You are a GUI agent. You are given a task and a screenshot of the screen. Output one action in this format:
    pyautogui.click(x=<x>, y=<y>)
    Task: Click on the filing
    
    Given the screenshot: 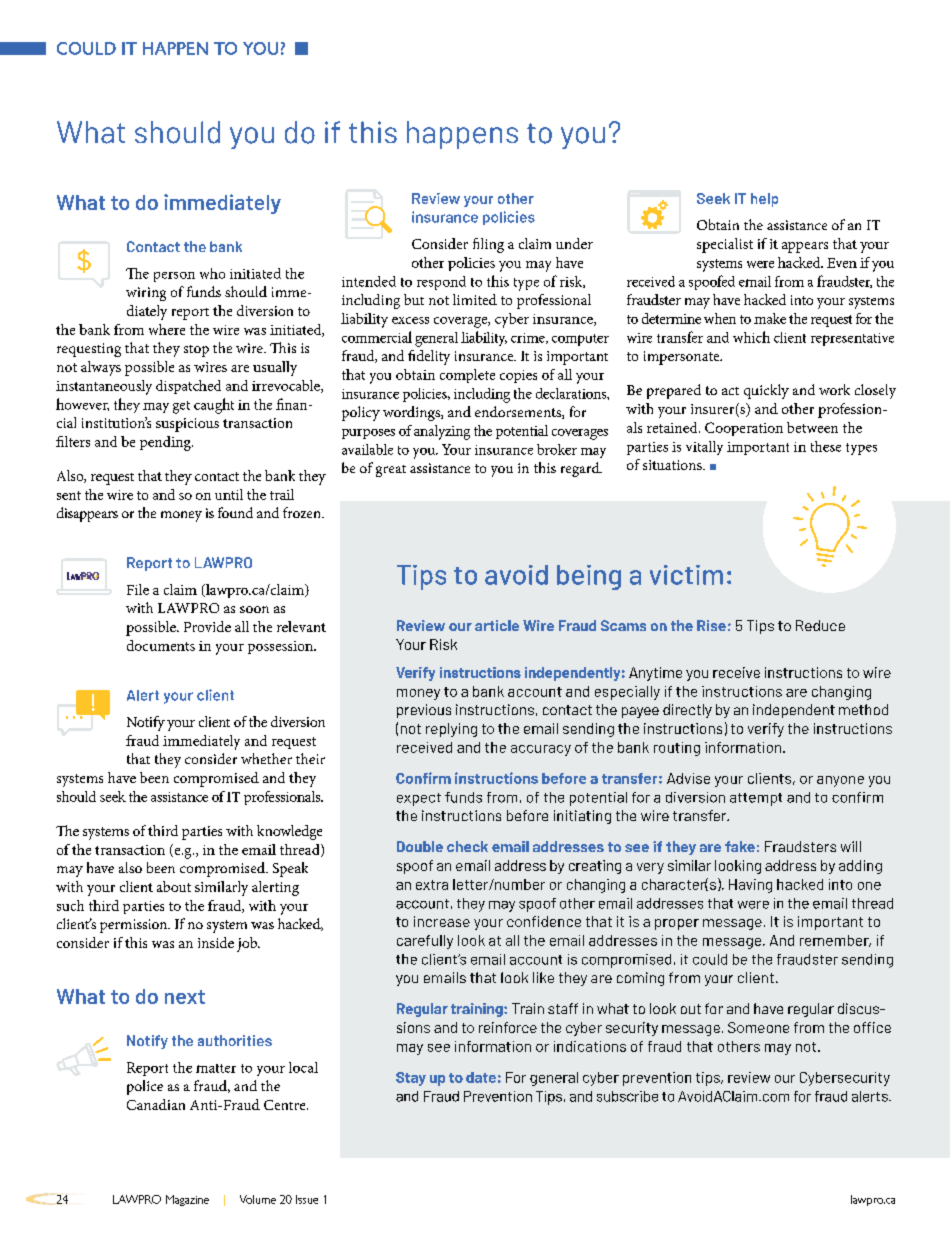 What is the action you would take?
    pyautogui.click(x=488, y=245)
